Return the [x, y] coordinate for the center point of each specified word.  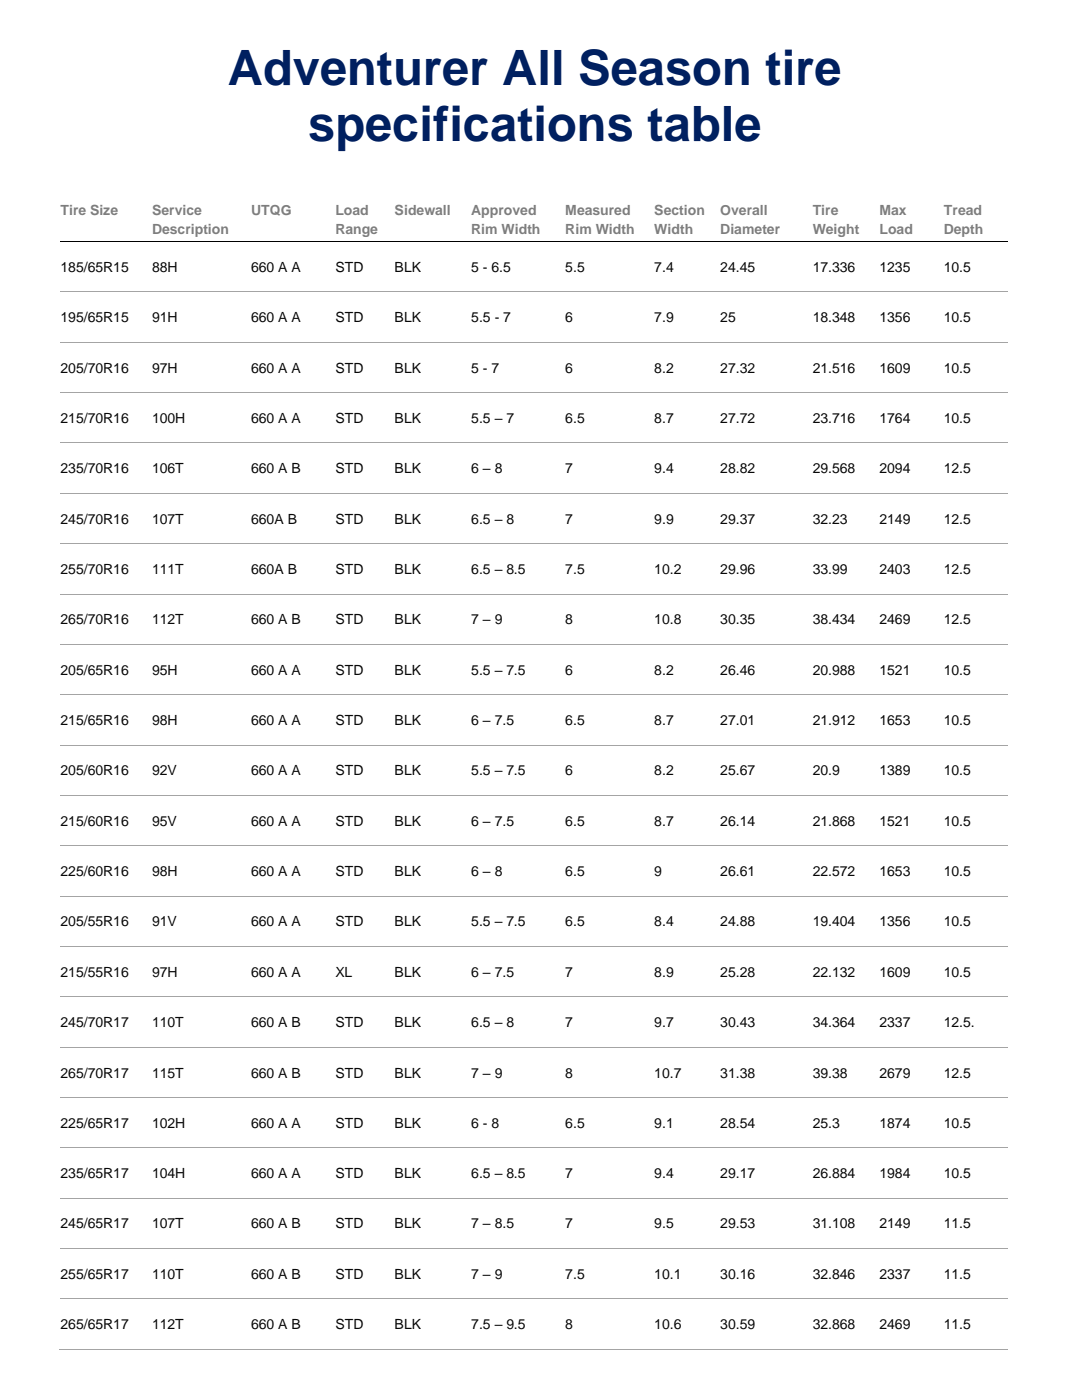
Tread [962, 210]
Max [893, 210]
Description [190, 230]
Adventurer [358, 68]
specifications [470, 128]
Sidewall [422, 210]
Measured [598, 210]
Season [664, 67]
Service [177, 210]
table [703, 124]
